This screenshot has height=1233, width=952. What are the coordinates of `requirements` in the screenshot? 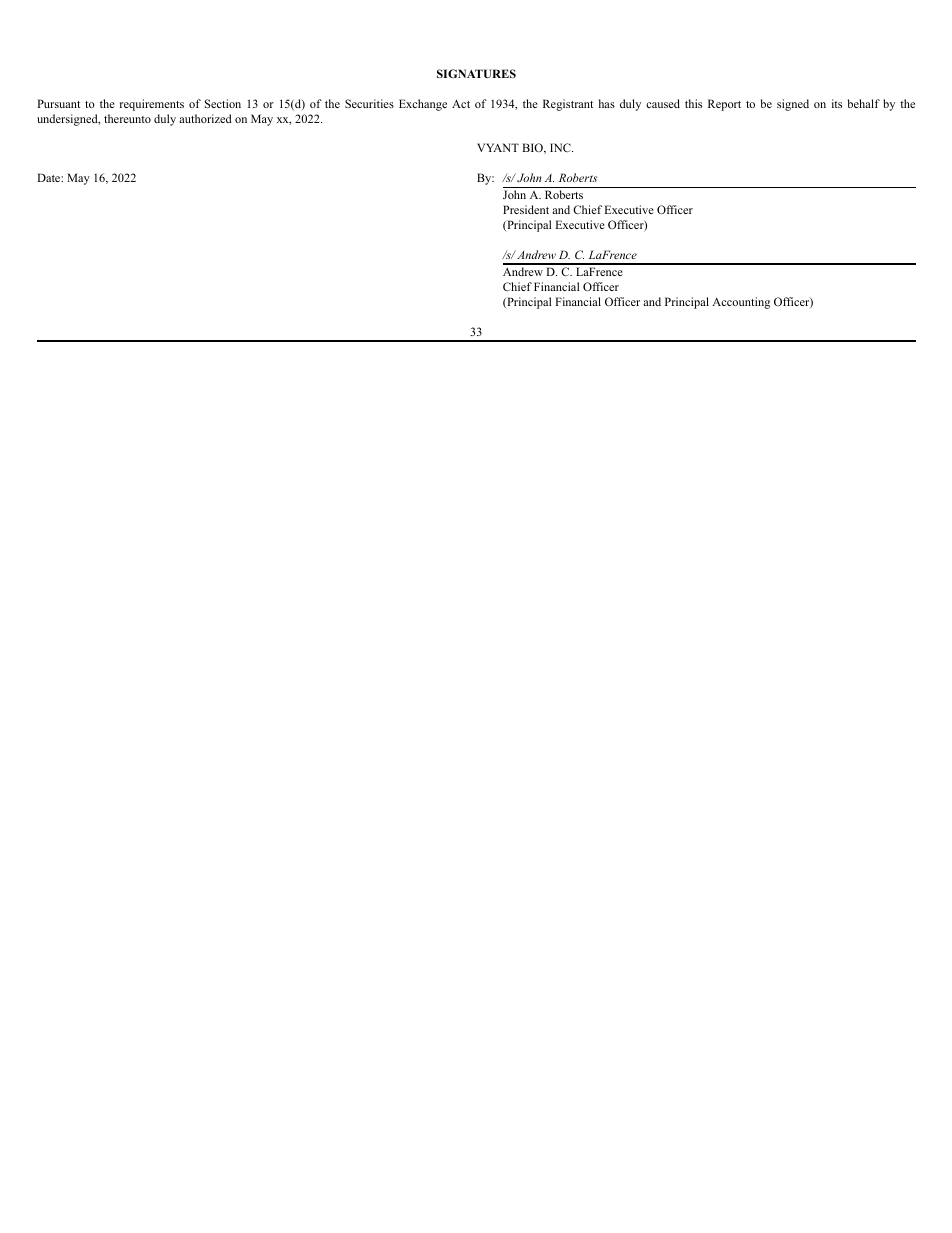 It's located at (152, 105).
